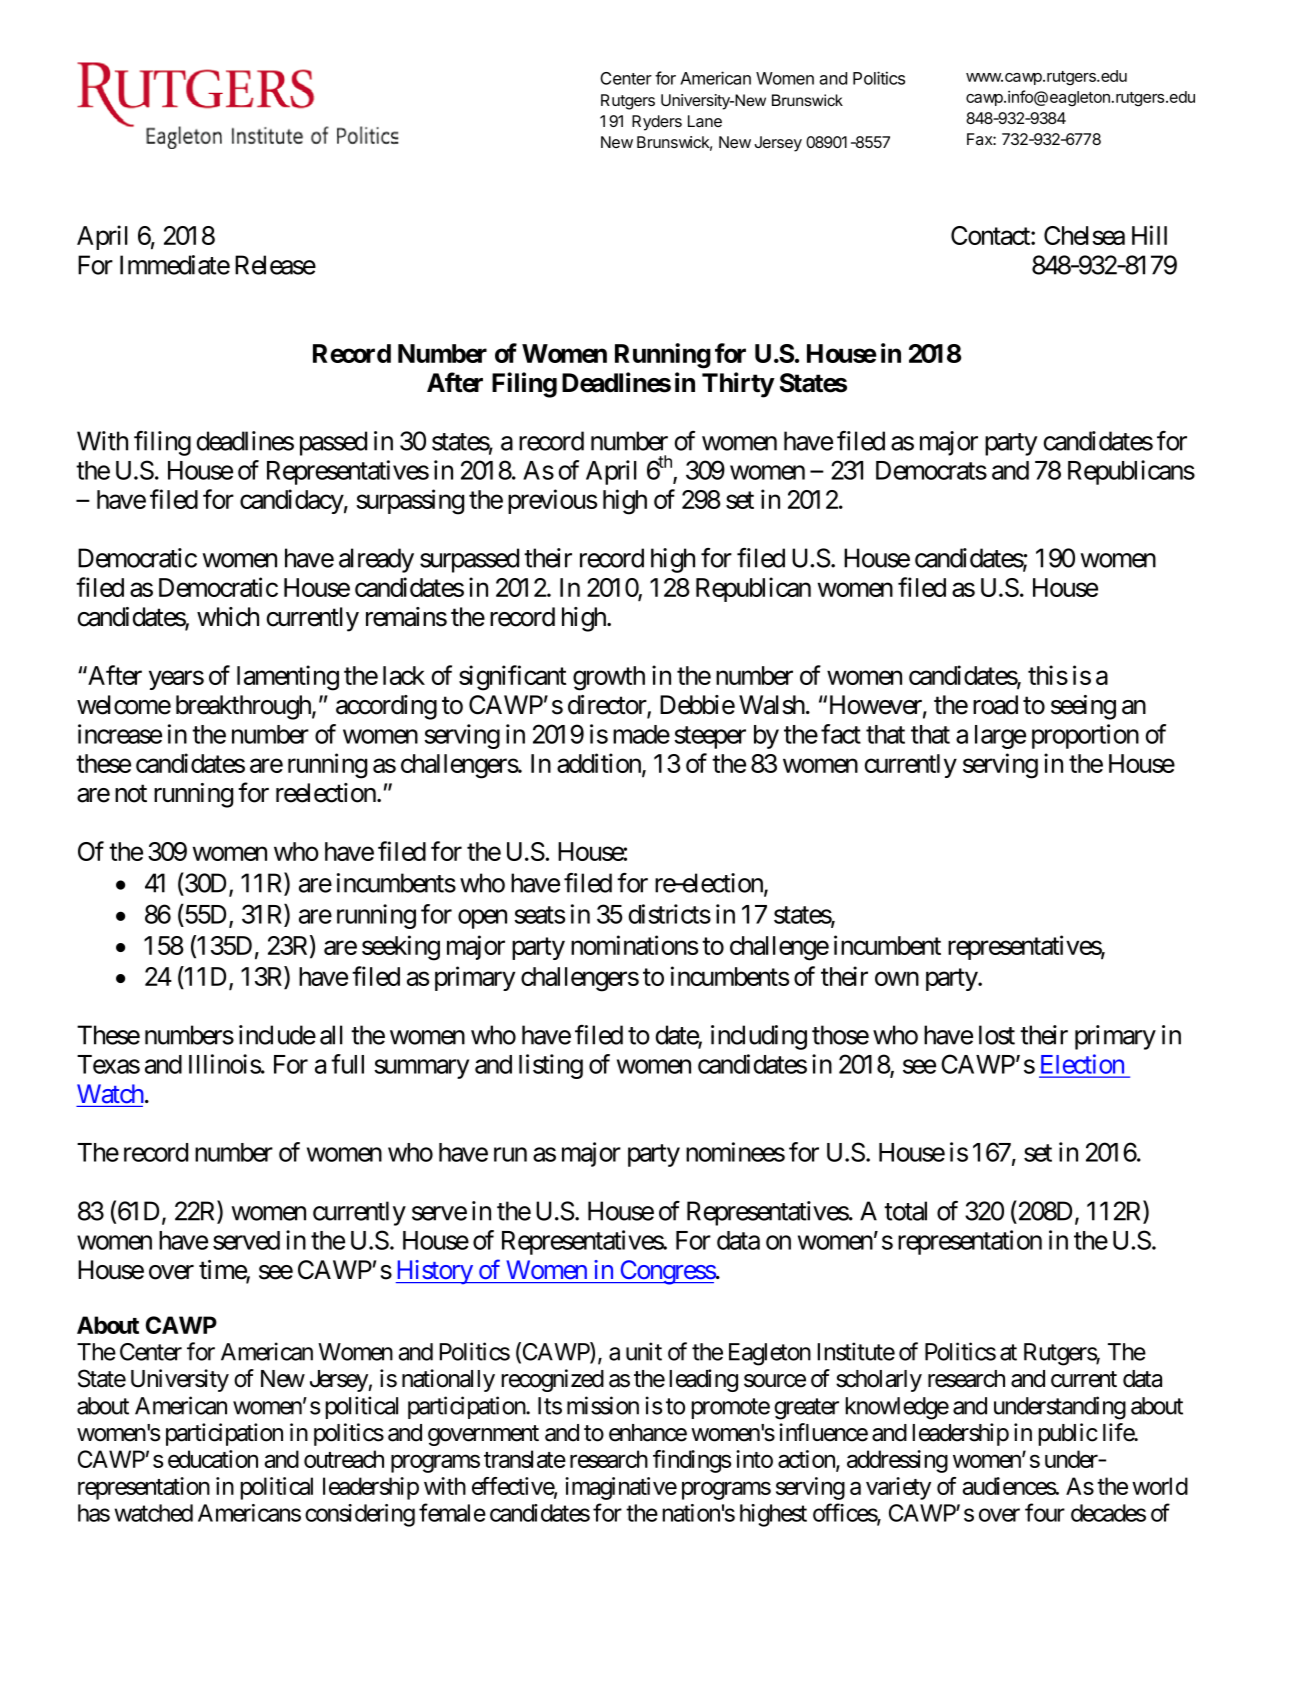 Image resolution: width=1301 pixels, height=1684 pixels. What do you see at coordinates (1045, 1512) in the screenshot?
I see `four` at bounding box center [1045, 1512].
